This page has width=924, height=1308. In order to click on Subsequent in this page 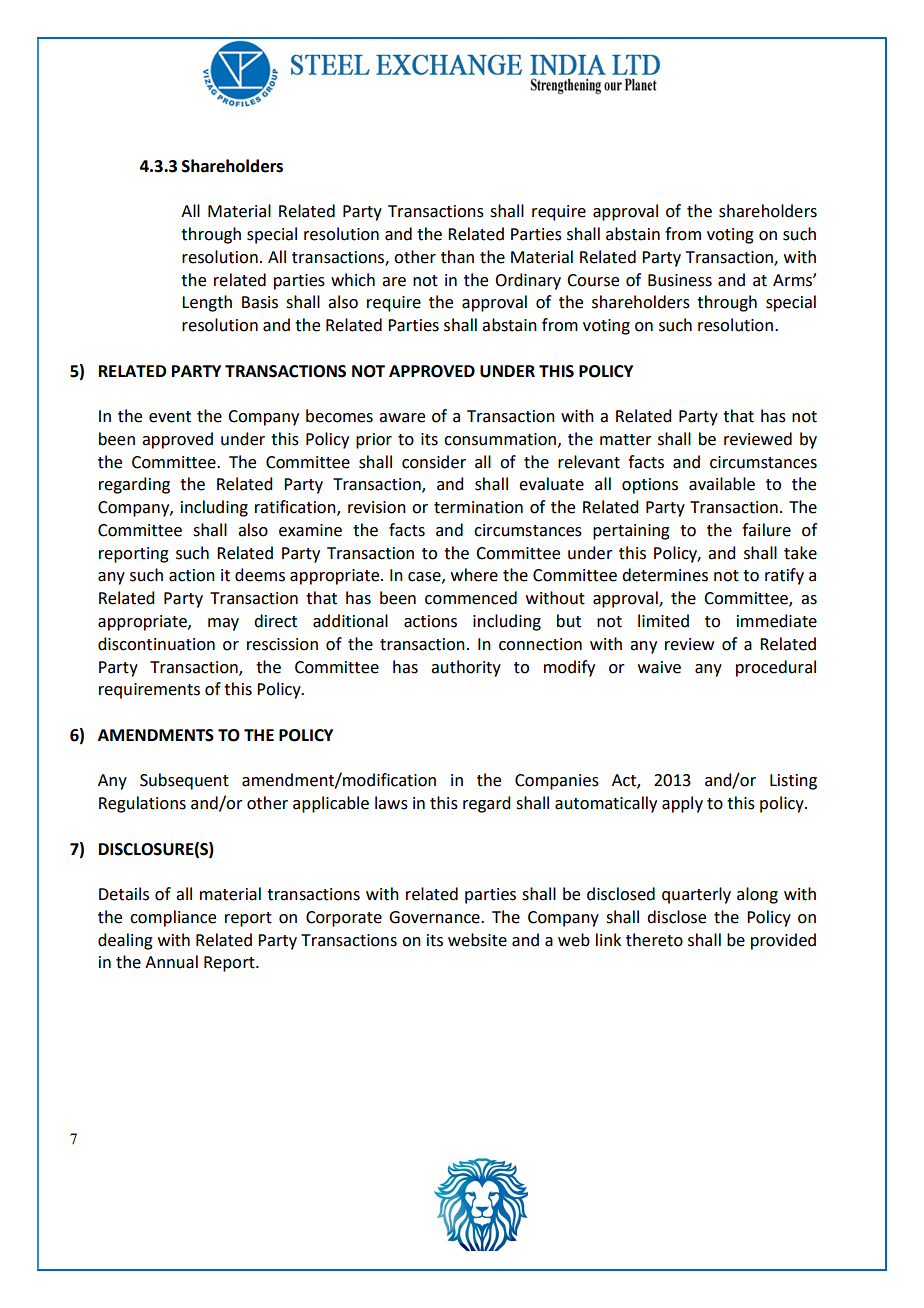, I will do `click(184, 781)`.
